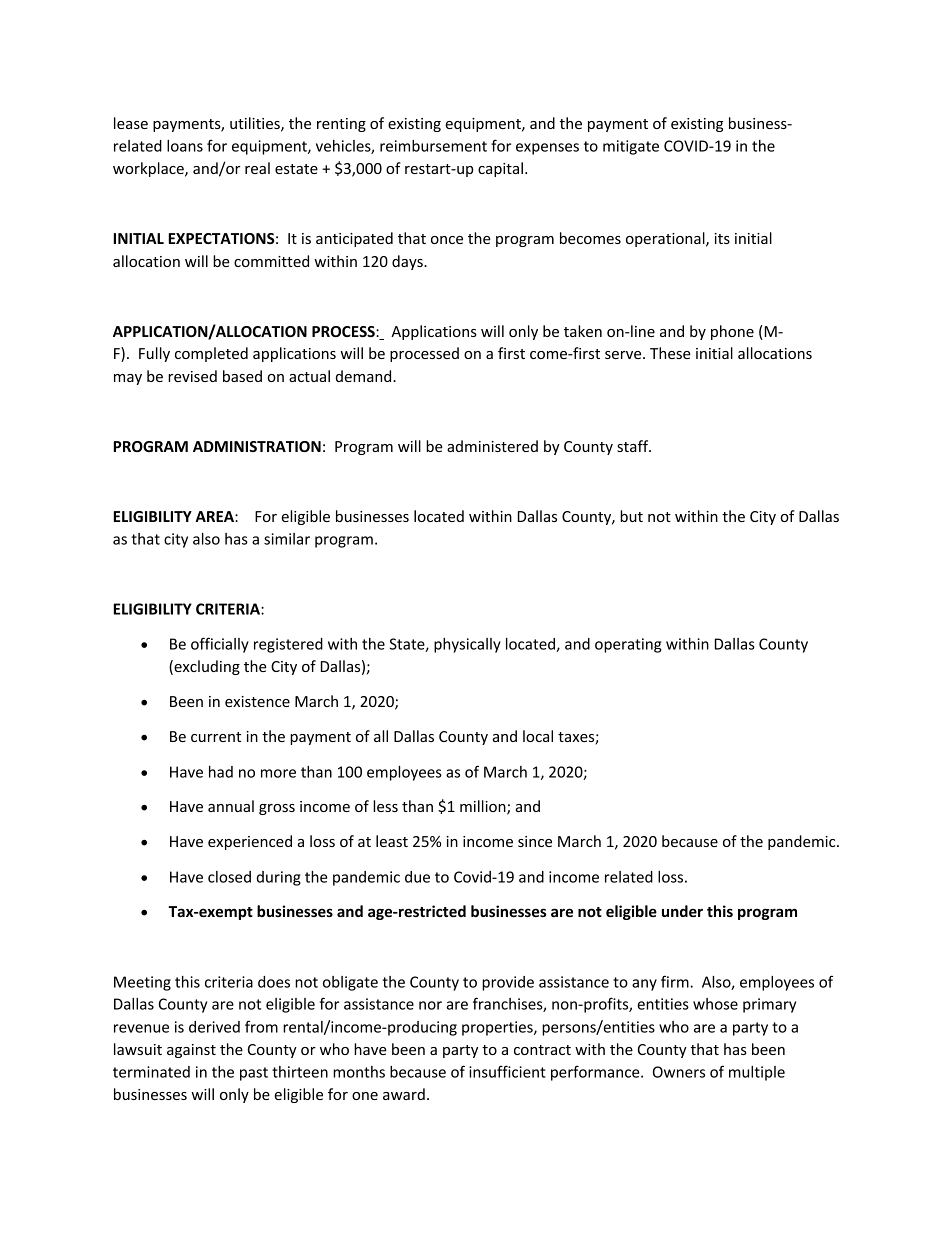 Image resolution: width=952 pixels, height=1233 pixels. Describe the element at coordinates (631, 147) in the document. I see `mitigate` at that location.
